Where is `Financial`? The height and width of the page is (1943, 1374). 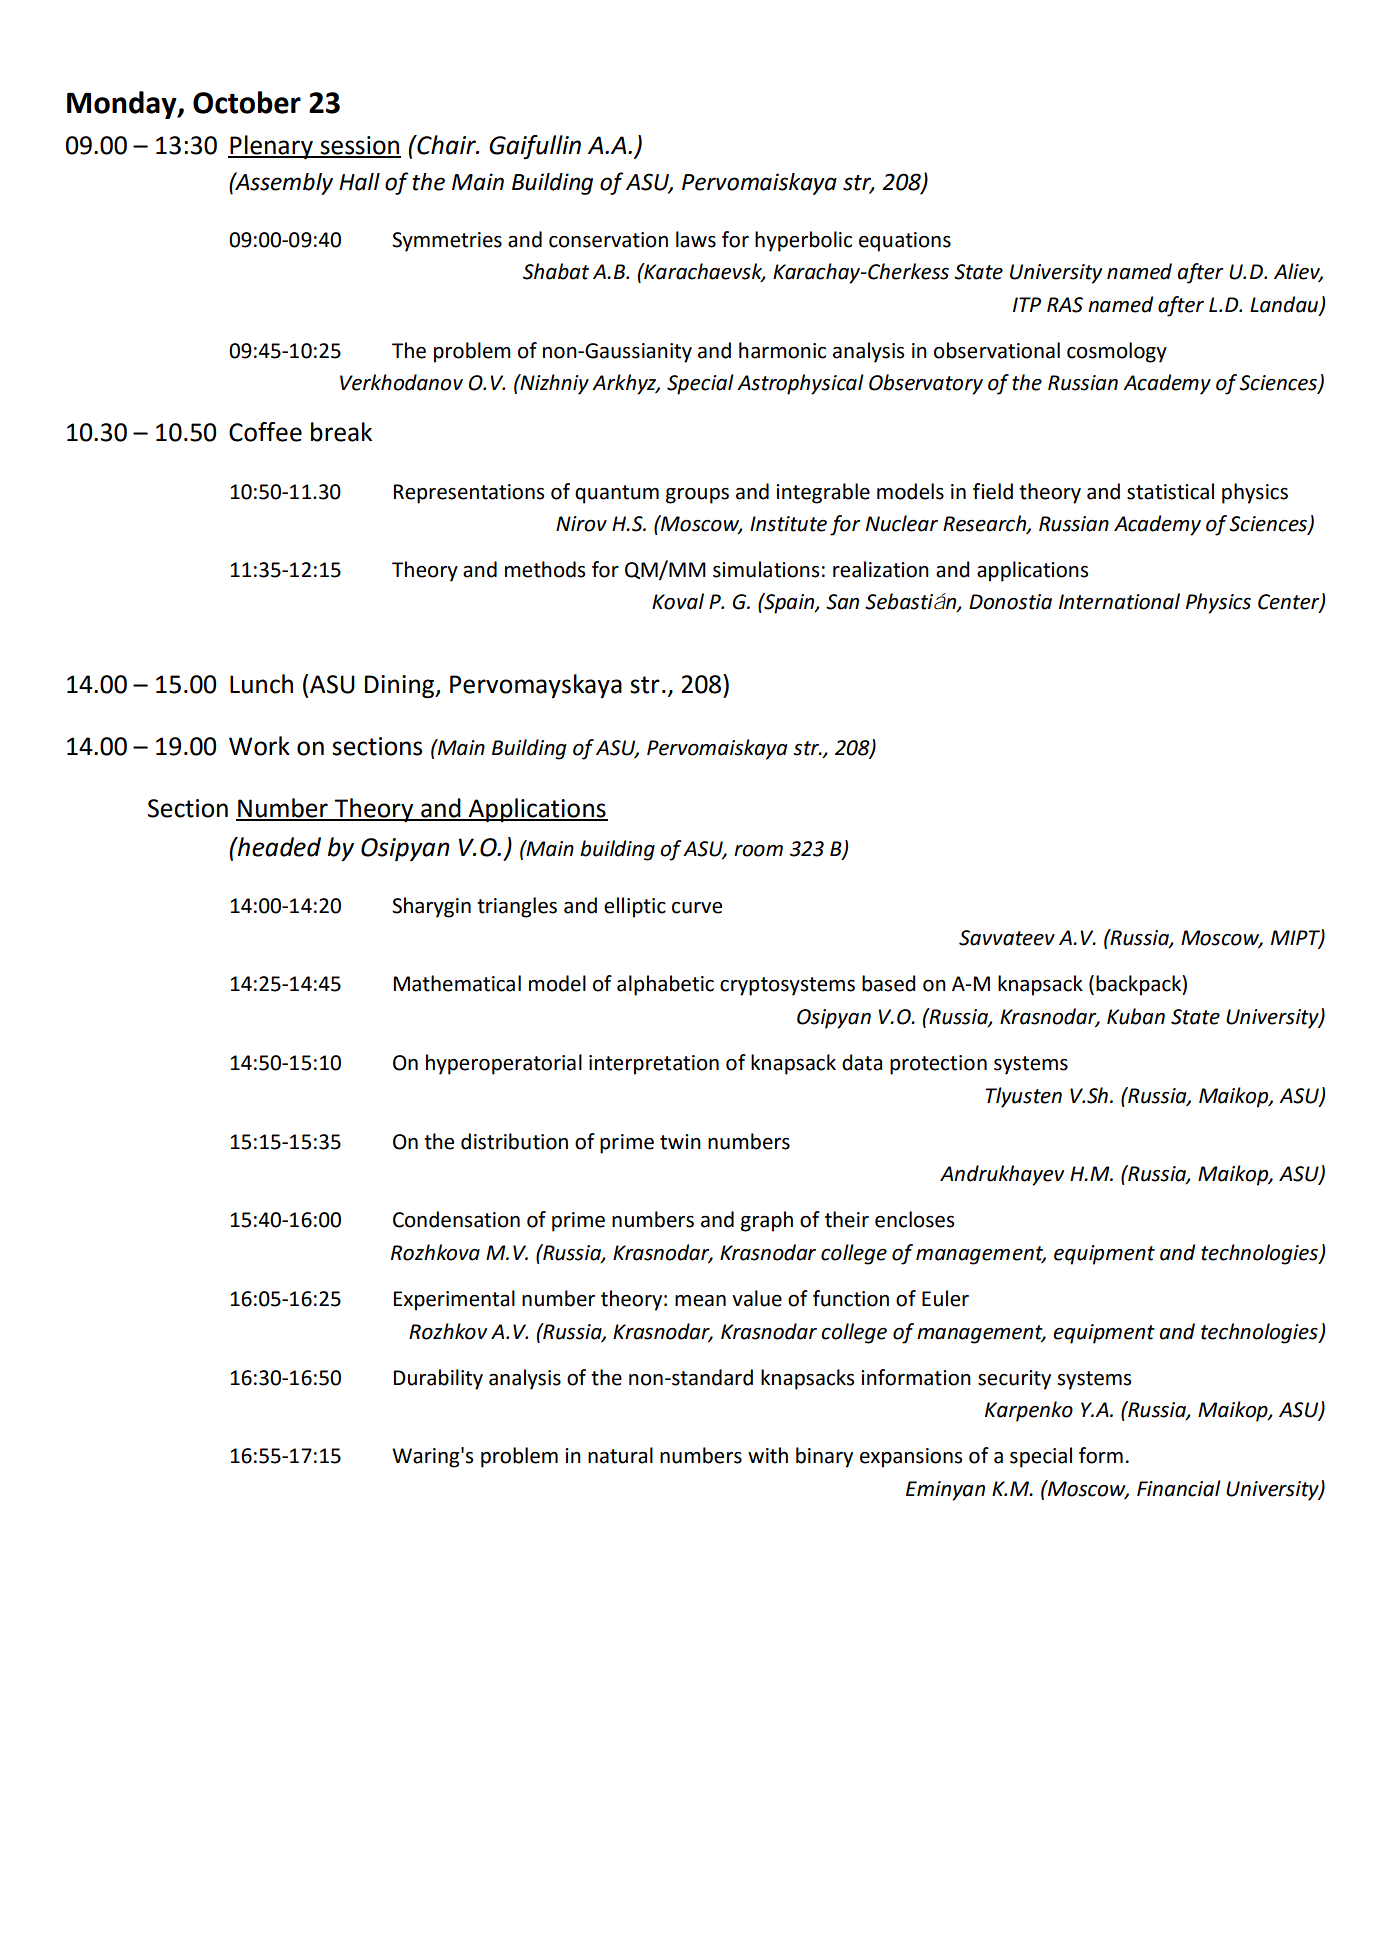 Financial is located at coordinates (1179, 1488).
